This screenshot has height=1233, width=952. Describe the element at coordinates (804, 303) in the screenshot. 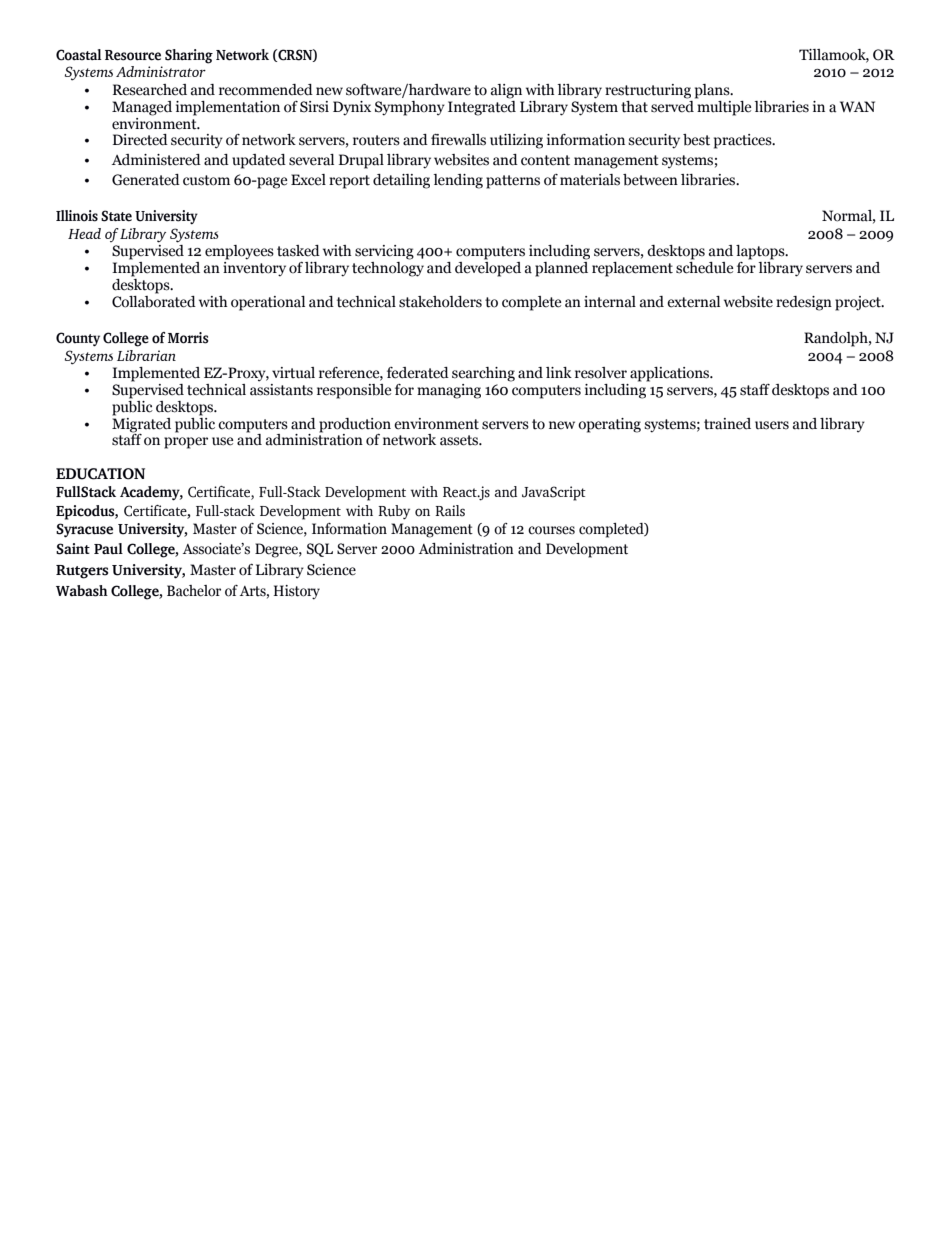

I see `redesign` at that location.
